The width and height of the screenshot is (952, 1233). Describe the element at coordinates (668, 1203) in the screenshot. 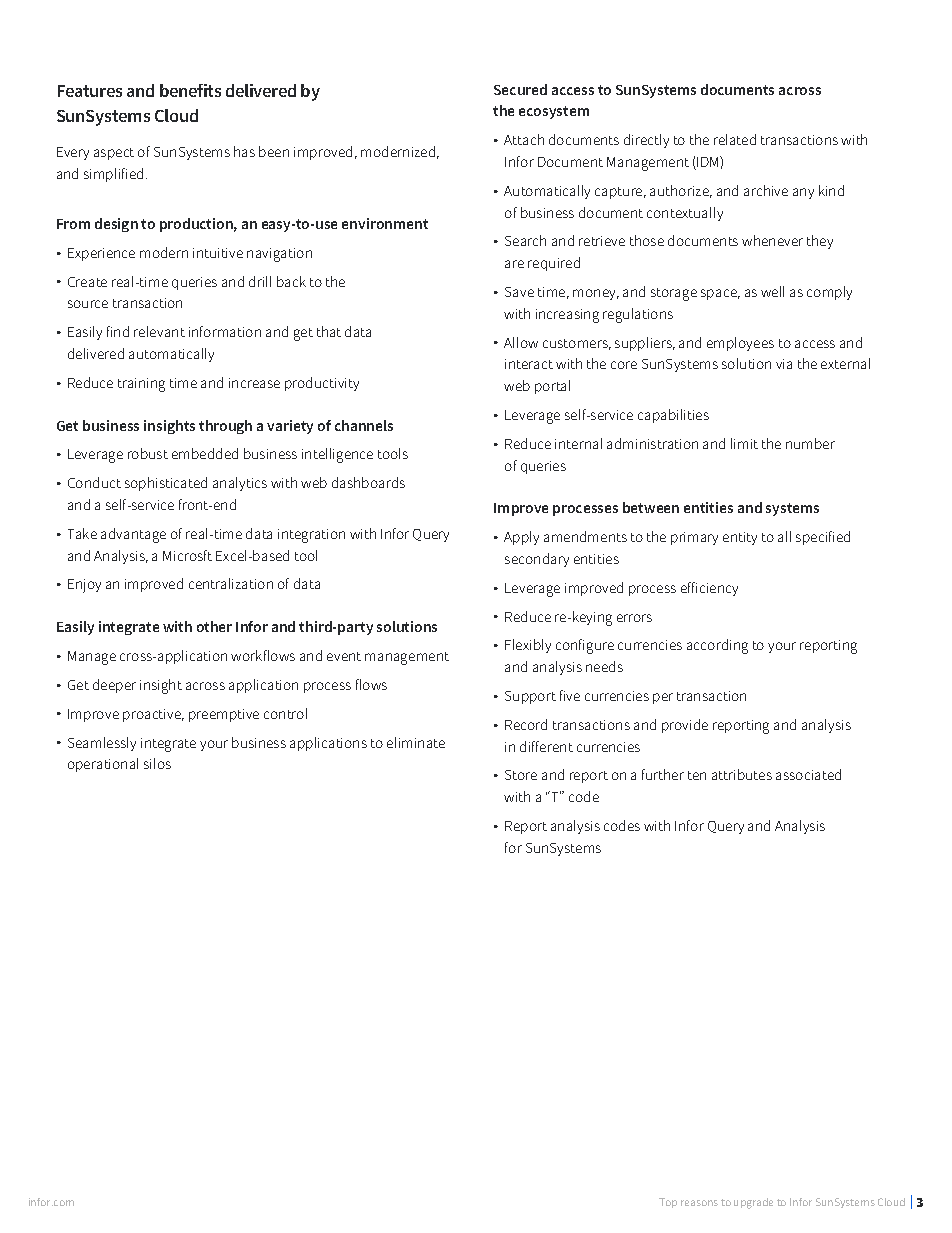

I see `Top` at that location.
